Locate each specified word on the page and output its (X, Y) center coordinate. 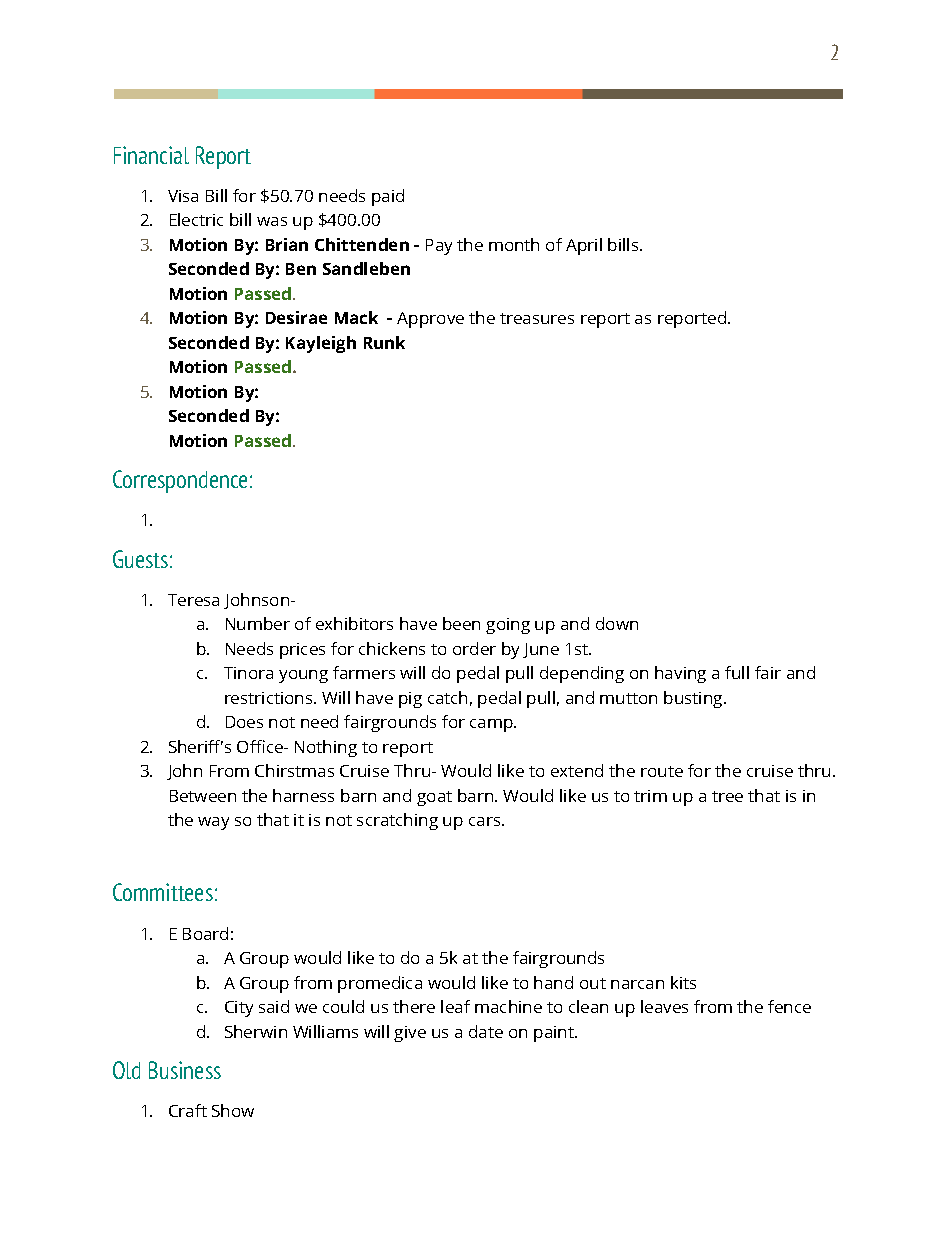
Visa (183, 196)
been (461, 623)
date (486, 1031)
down (617, 623)
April (584, 246)
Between (203, 796)
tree (727, 796)
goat (434, 798)
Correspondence (180, 481)
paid (388, 197)
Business (185, 1070)
